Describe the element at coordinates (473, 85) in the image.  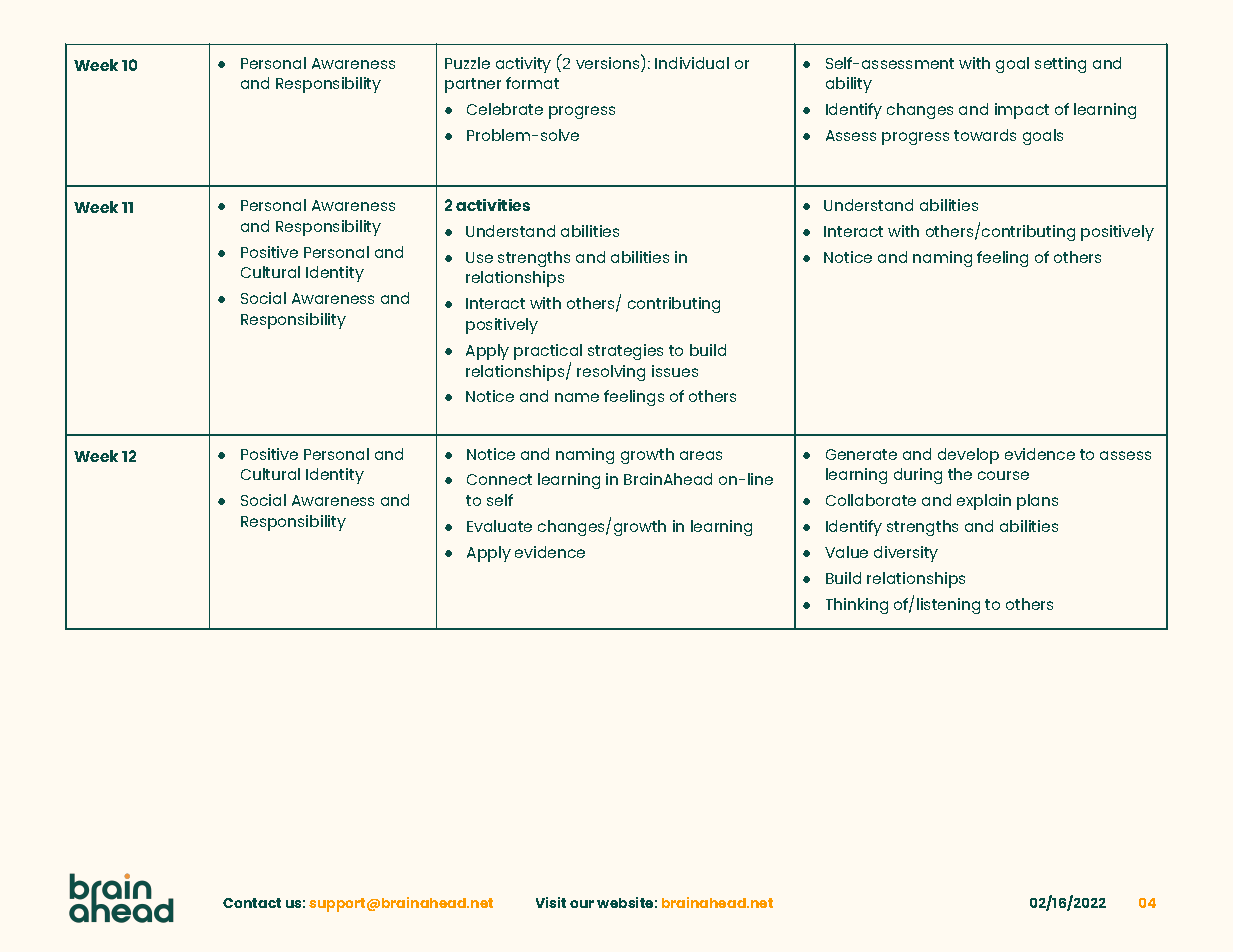
I see `partner` at that location.
